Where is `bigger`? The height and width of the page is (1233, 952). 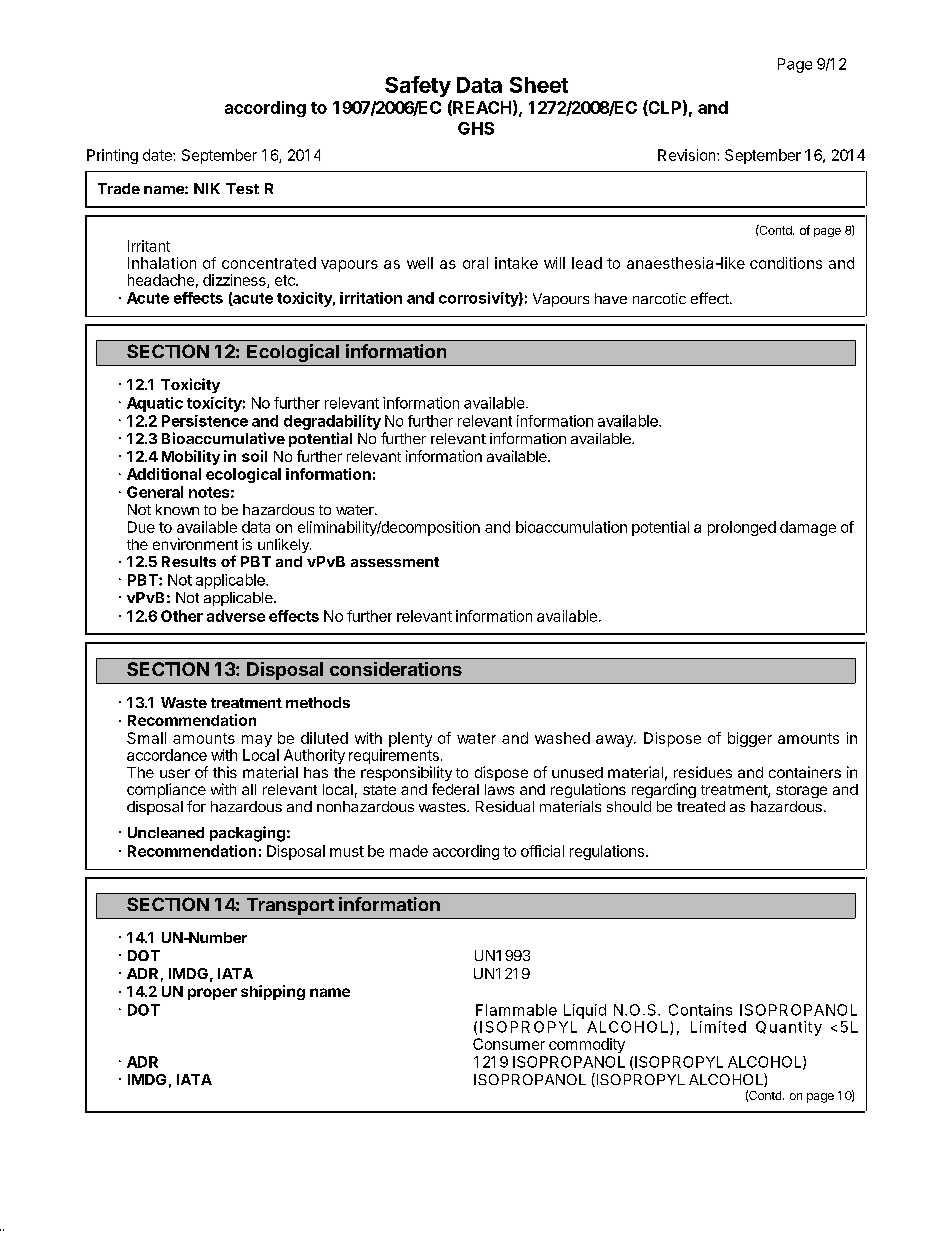
bigger is located at coordinates (750, 739).
